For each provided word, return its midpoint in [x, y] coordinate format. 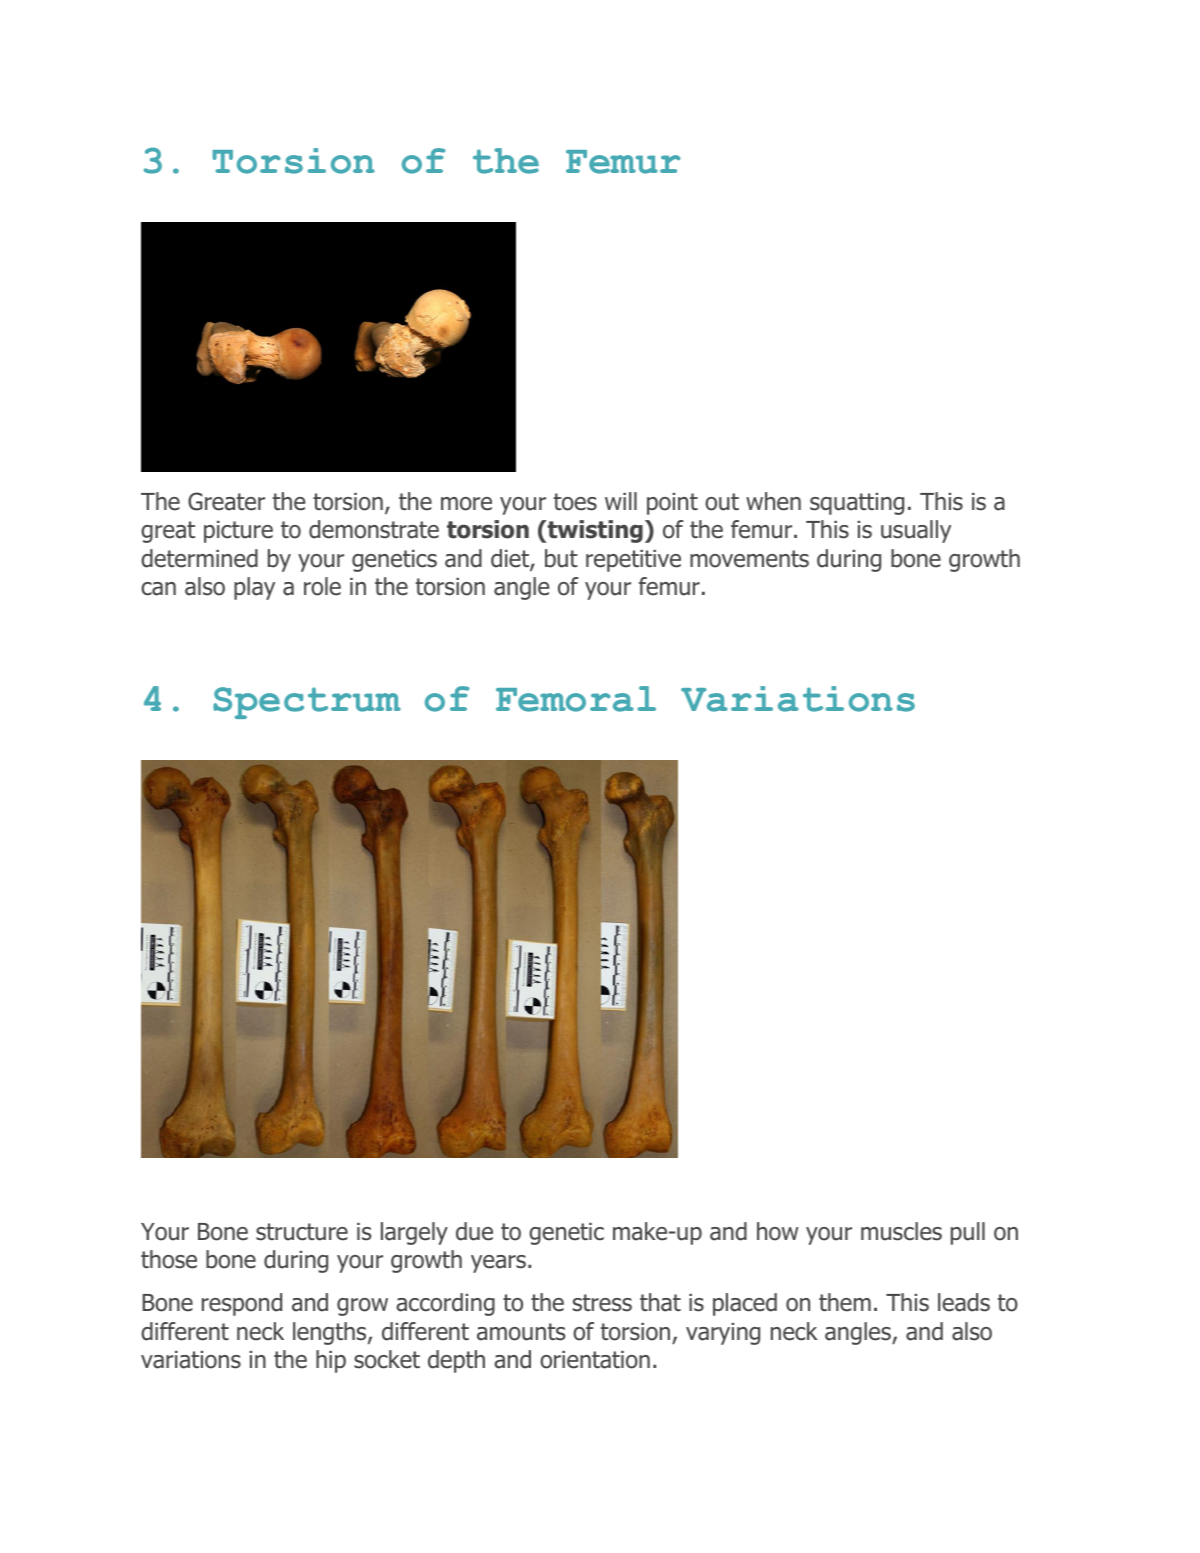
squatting [857, 504]
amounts [521, 1332]
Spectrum [307, 703]
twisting [594, 531]
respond [242, 1304]
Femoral [576, 699]
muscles [901, 1231]
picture [238, 532]
